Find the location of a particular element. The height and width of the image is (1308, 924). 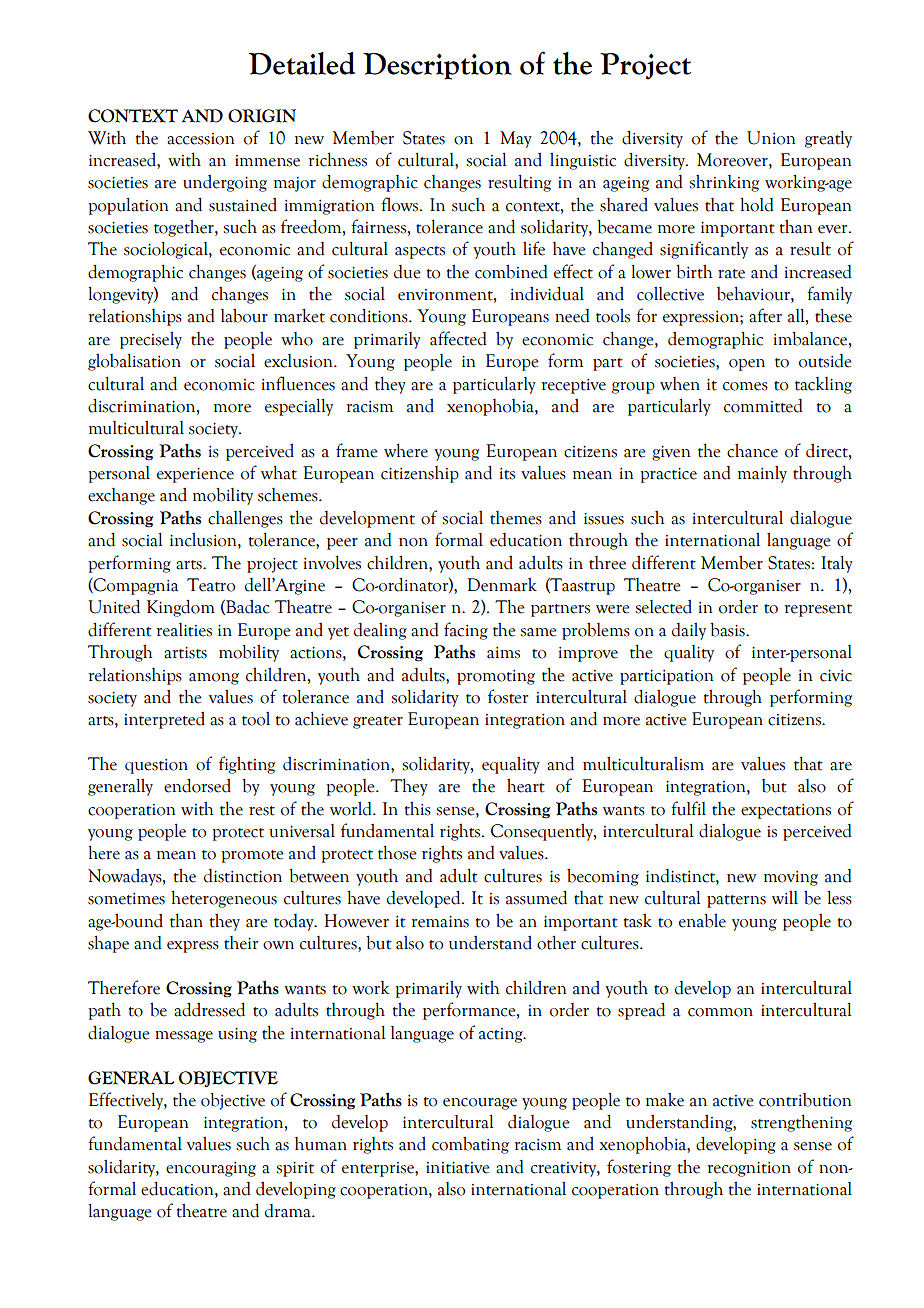

realities is located at coordinates (184, 630).
